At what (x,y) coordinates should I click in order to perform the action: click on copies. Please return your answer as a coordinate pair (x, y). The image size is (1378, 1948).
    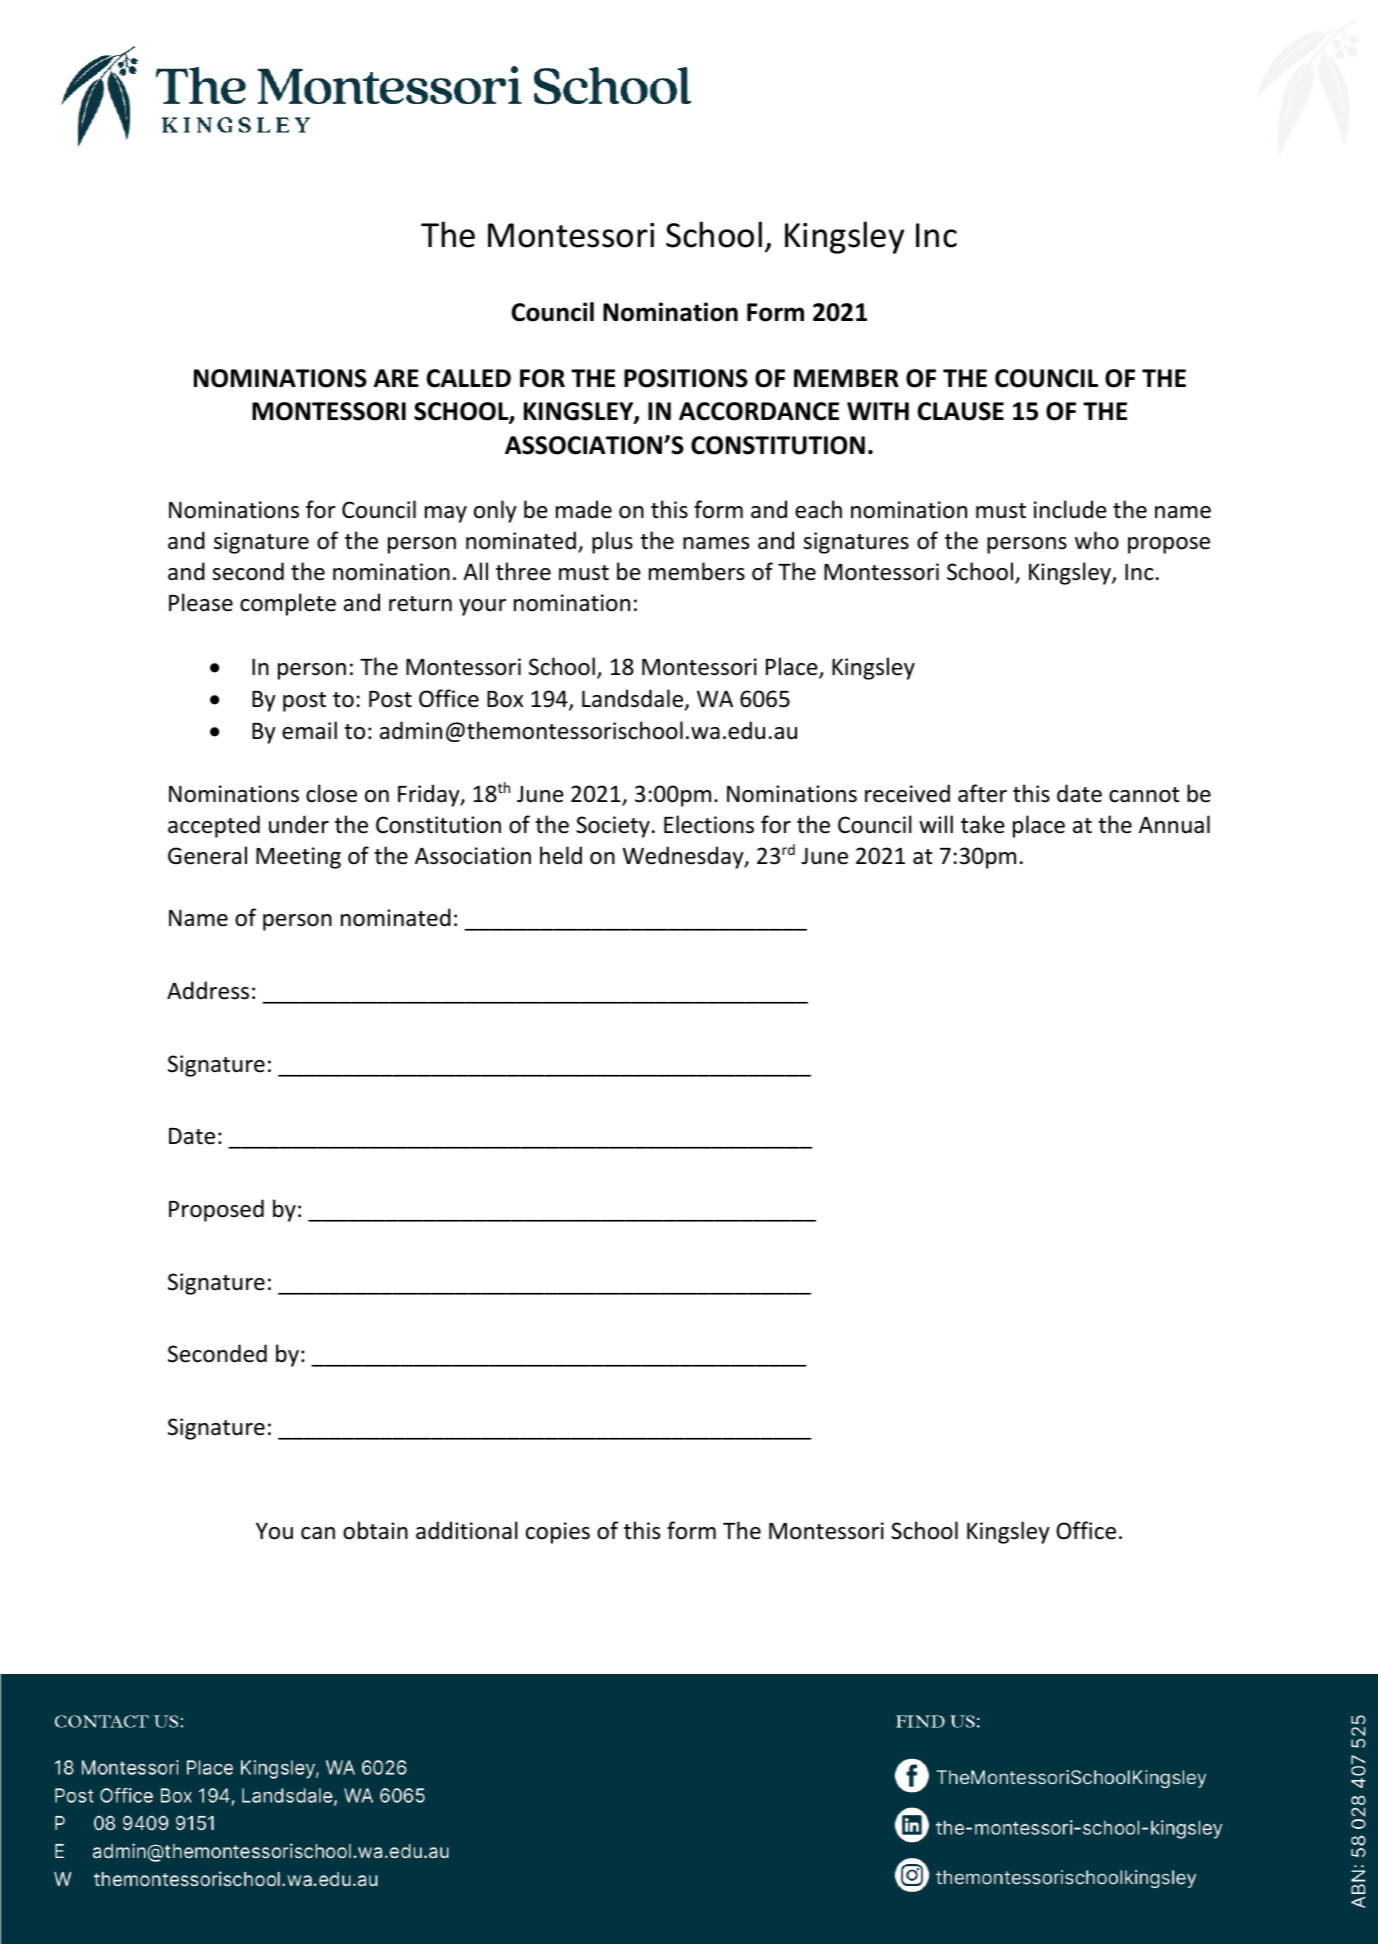
    Looking at the image, I should click on (558, 1533).
